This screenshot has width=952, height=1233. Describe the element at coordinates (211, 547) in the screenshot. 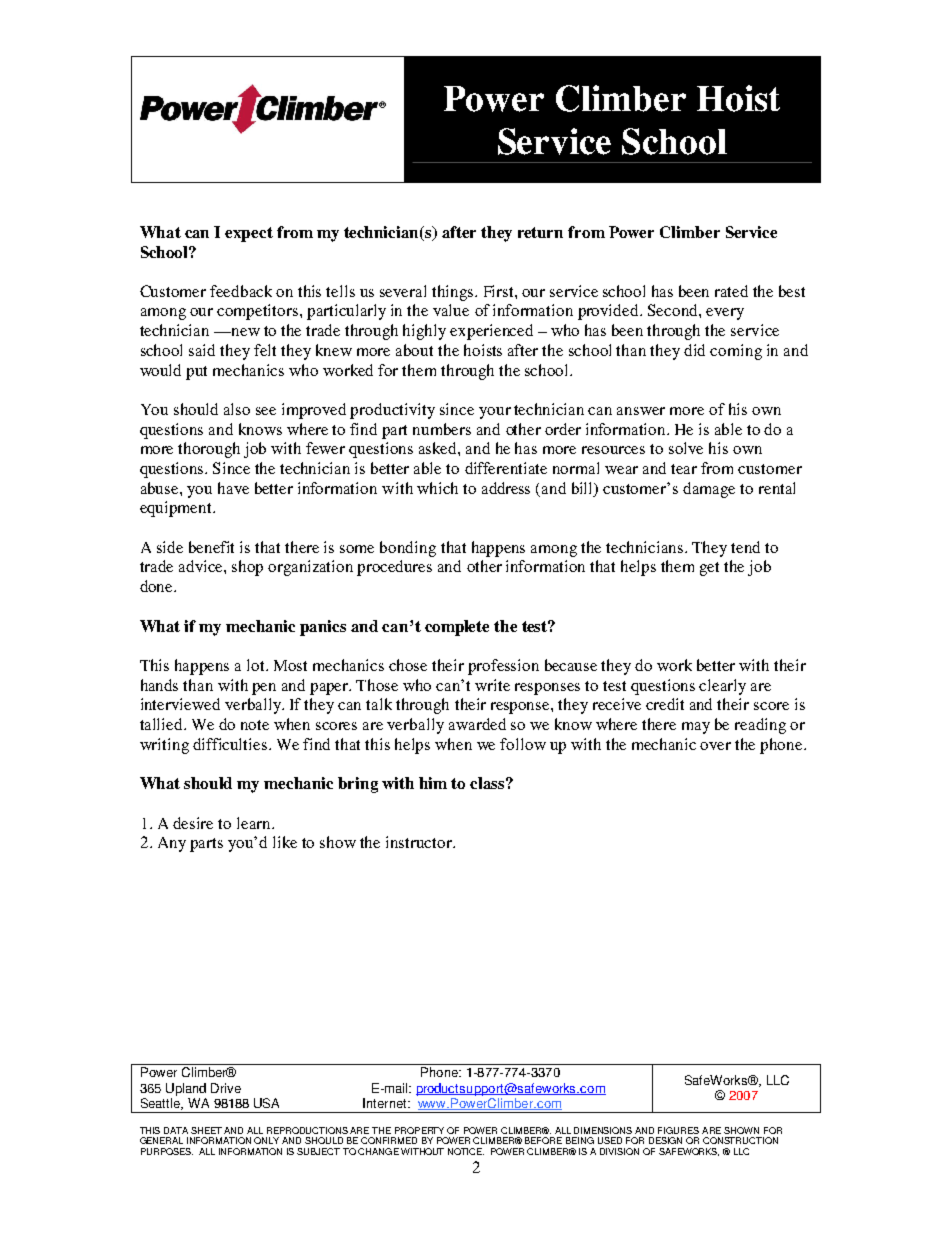

I see `benefit` at that location.
